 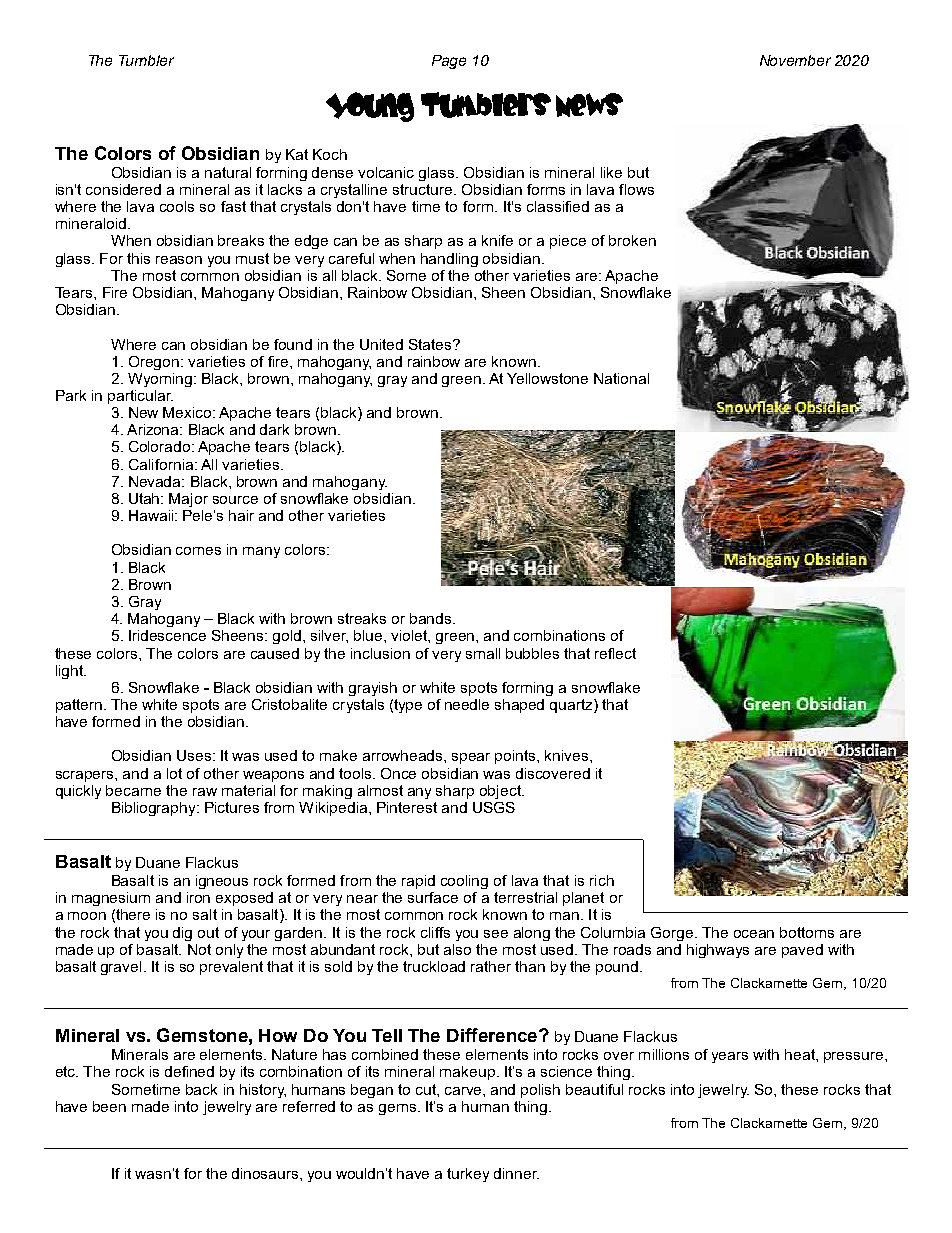 I want to click on National, so click(x=621, y=378).
